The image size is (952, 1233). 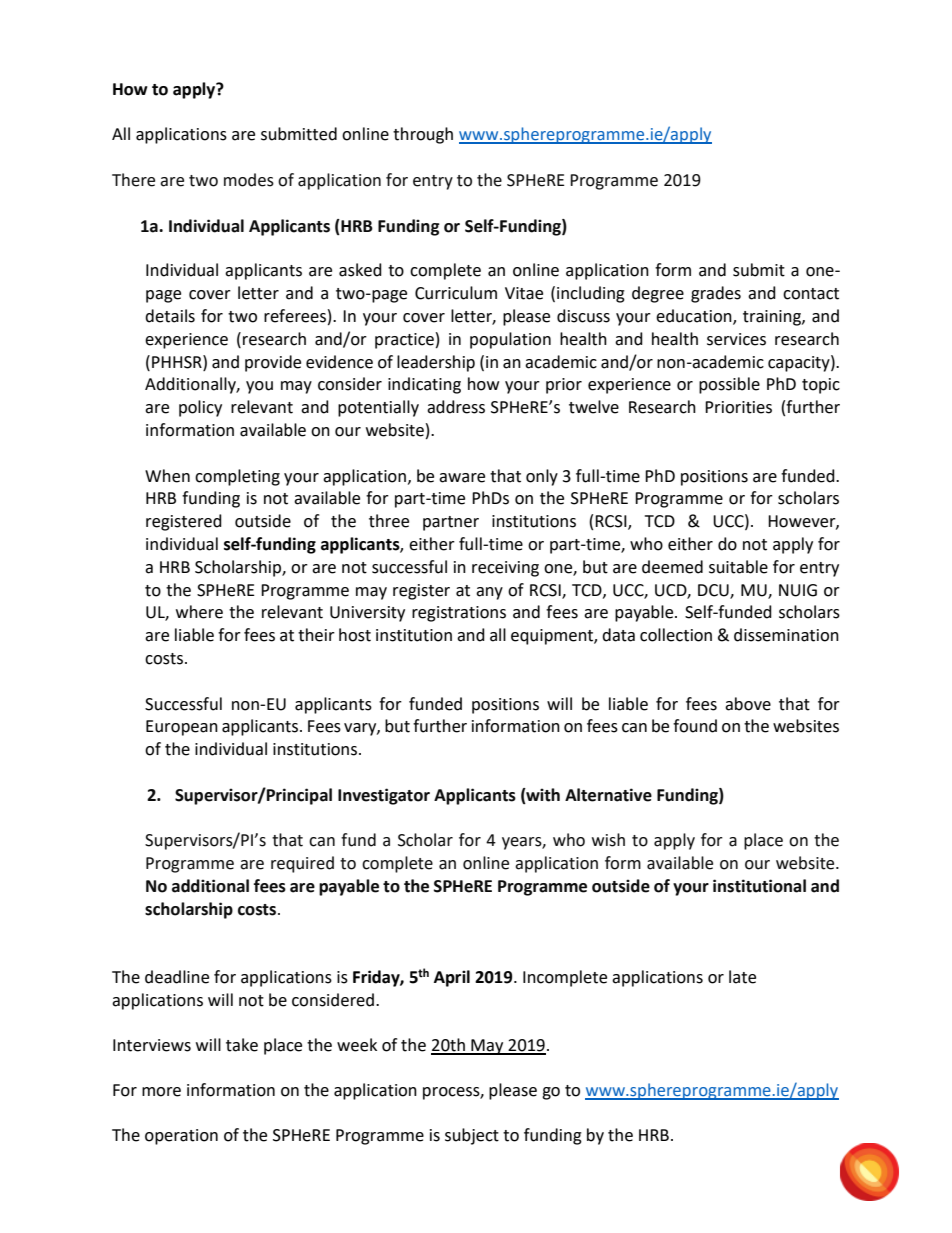 I want to click on grades, so click(x=716, y=294).
